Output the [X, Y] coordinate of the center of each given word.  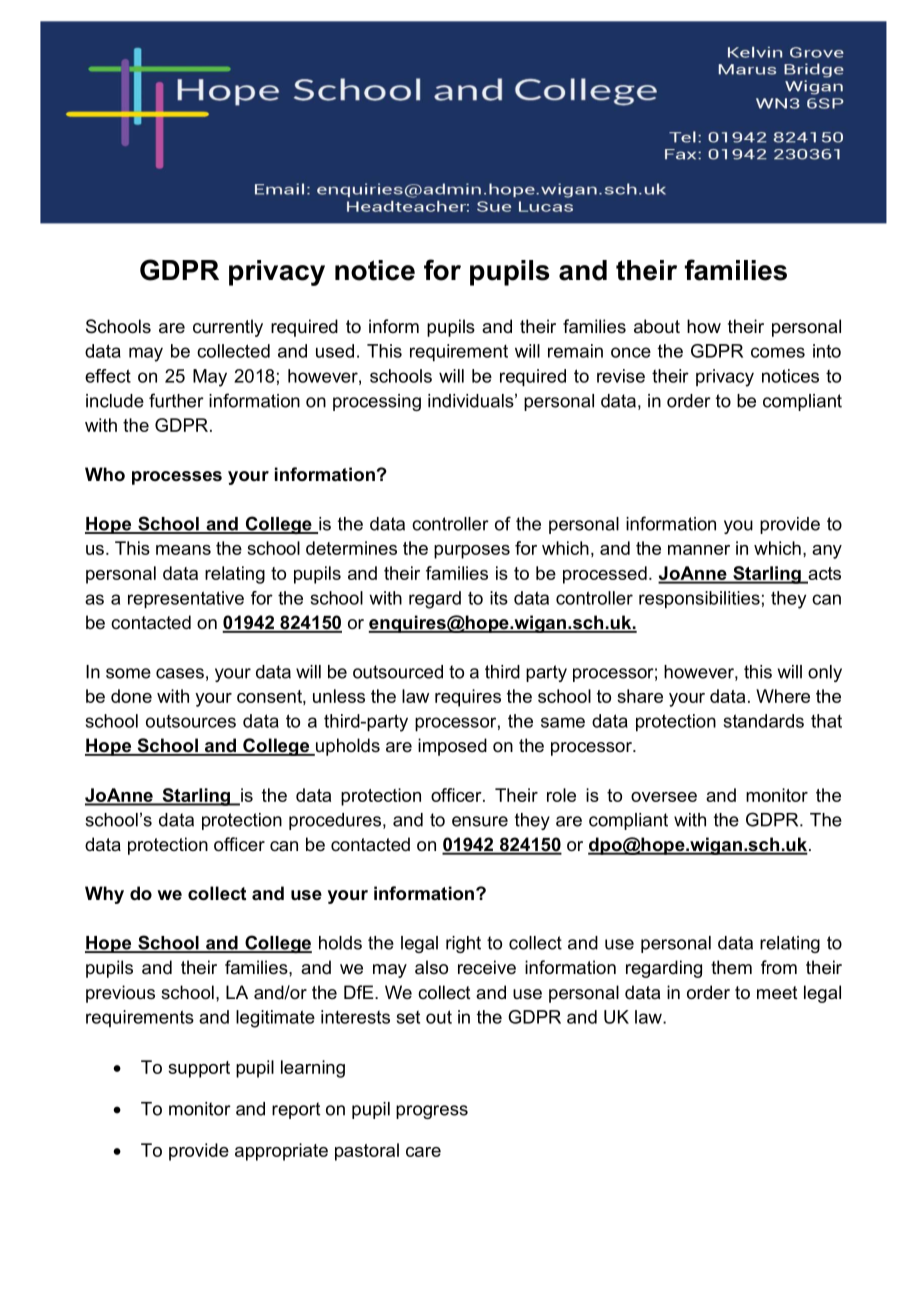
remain [575, 351]
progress [432, 1112]
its [499, 598]
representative [186, 600]
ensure [480, 821]
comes [778, 352]
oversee [664, 797]
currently [228, 328]
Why [104, 895]
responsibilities [699, 600]
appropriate [281, 1152]
